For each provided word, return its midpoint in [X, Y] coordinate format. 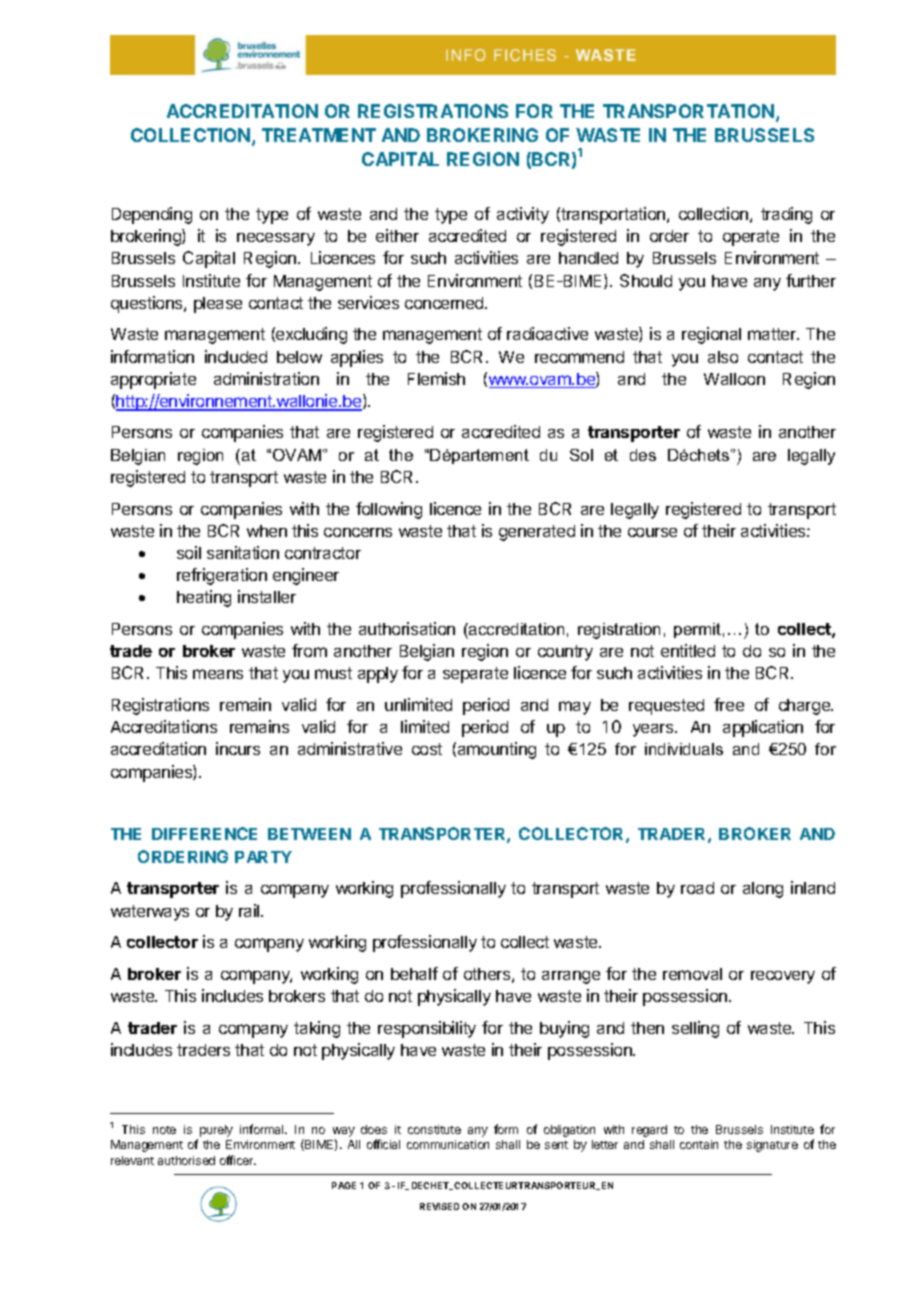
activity [523, 215]
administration [266, 378]
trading [786, 215]
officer [238, 1160]
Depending [152, 215]
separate [475, 675]
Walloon [734, 379]
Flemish [436, 378]
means [218, 674]
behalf [414, 973]
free [729, 704]
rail [250, 910]
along [763, 890]
